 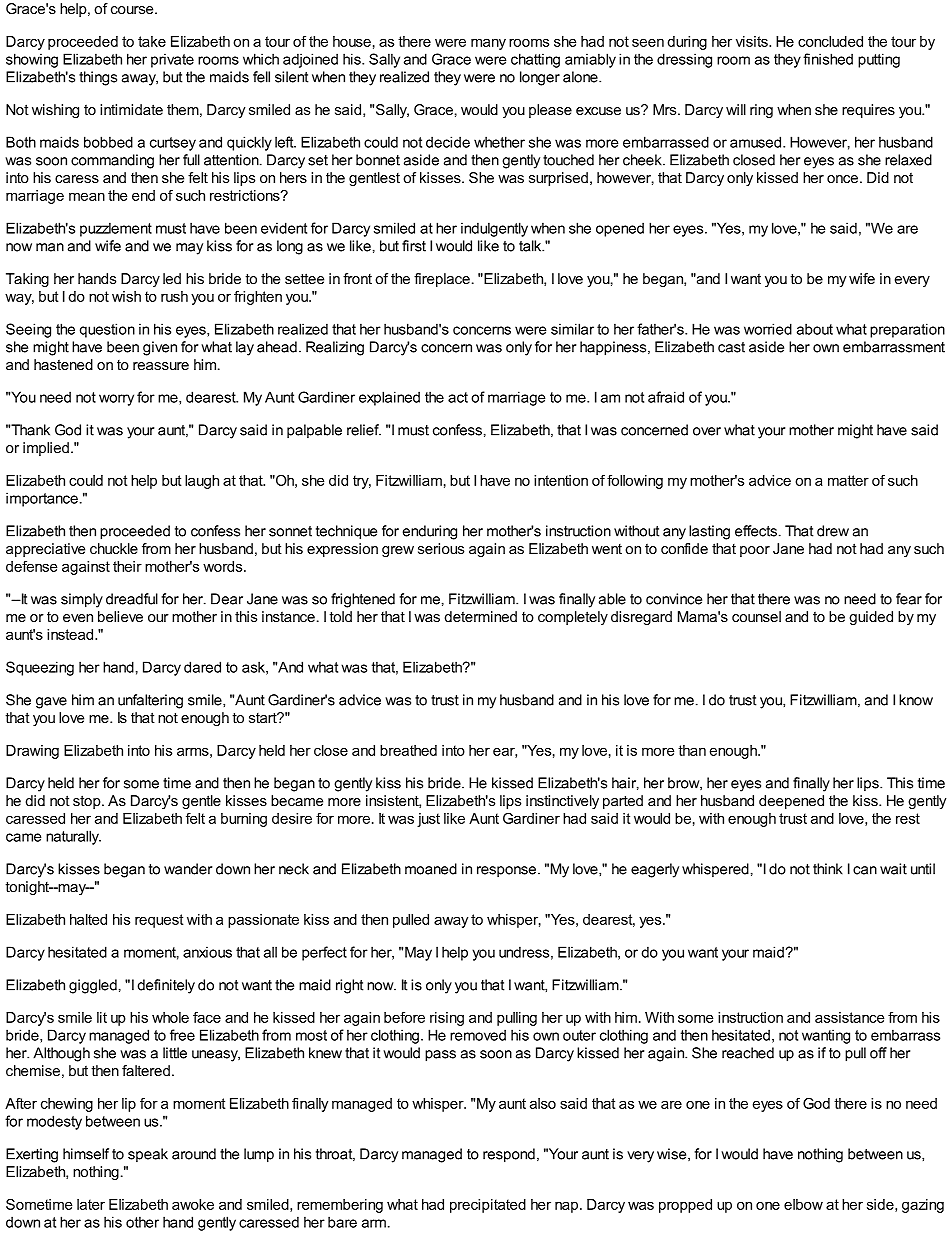 I want to click on concluded, so click(x=830, y=41).
